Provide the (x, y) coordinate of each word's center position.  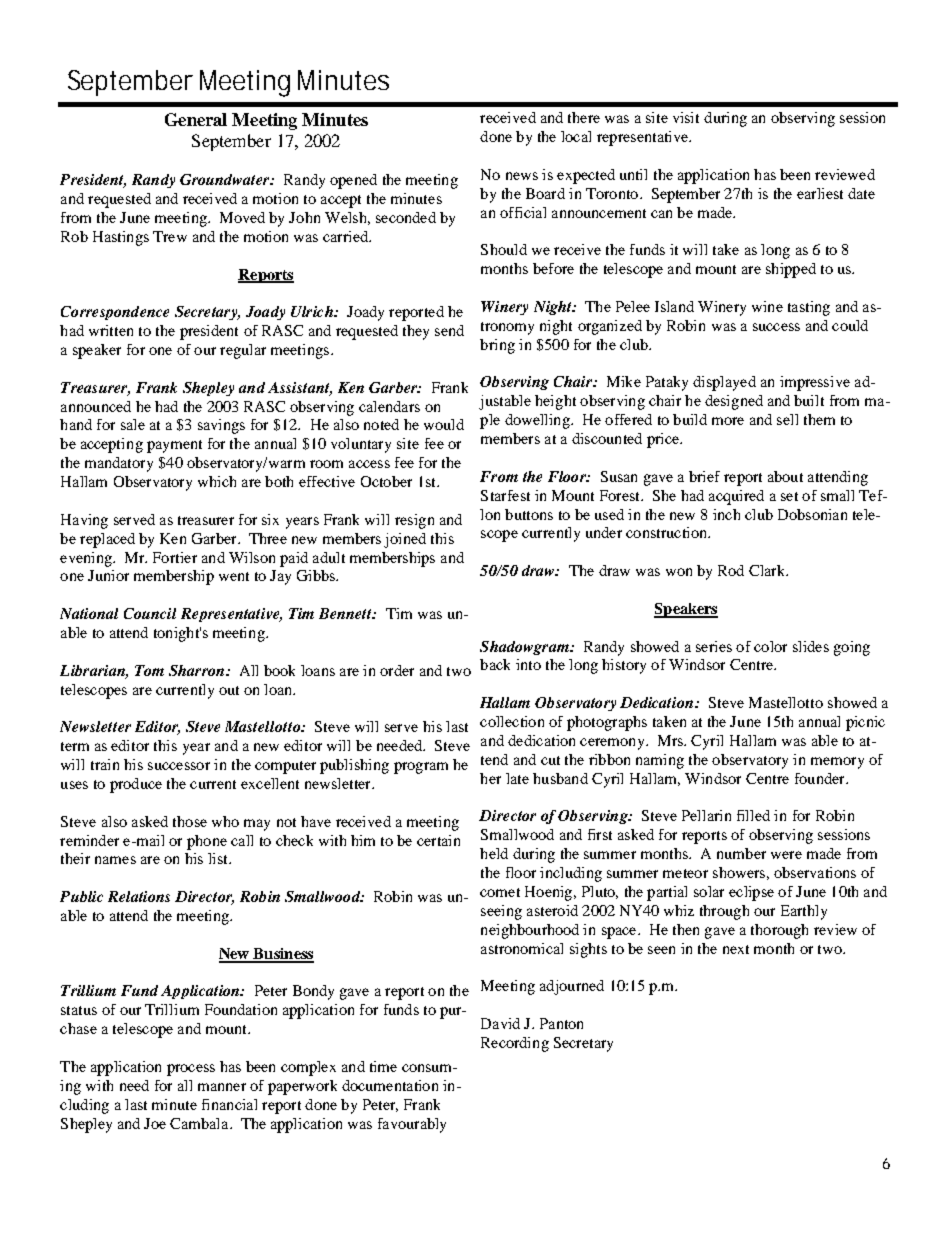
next (736, 949)
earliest (820, 193)
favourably (412, 1125)
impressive (815, 383)
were (786, 855)
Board (545, 193)
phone (207, 842)
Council (150, 613)
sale (133, 424)
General (196, 119)
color (770, 646)
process (191, 1070)
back (495, 664)
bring (497, 346)
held (494, 853)
